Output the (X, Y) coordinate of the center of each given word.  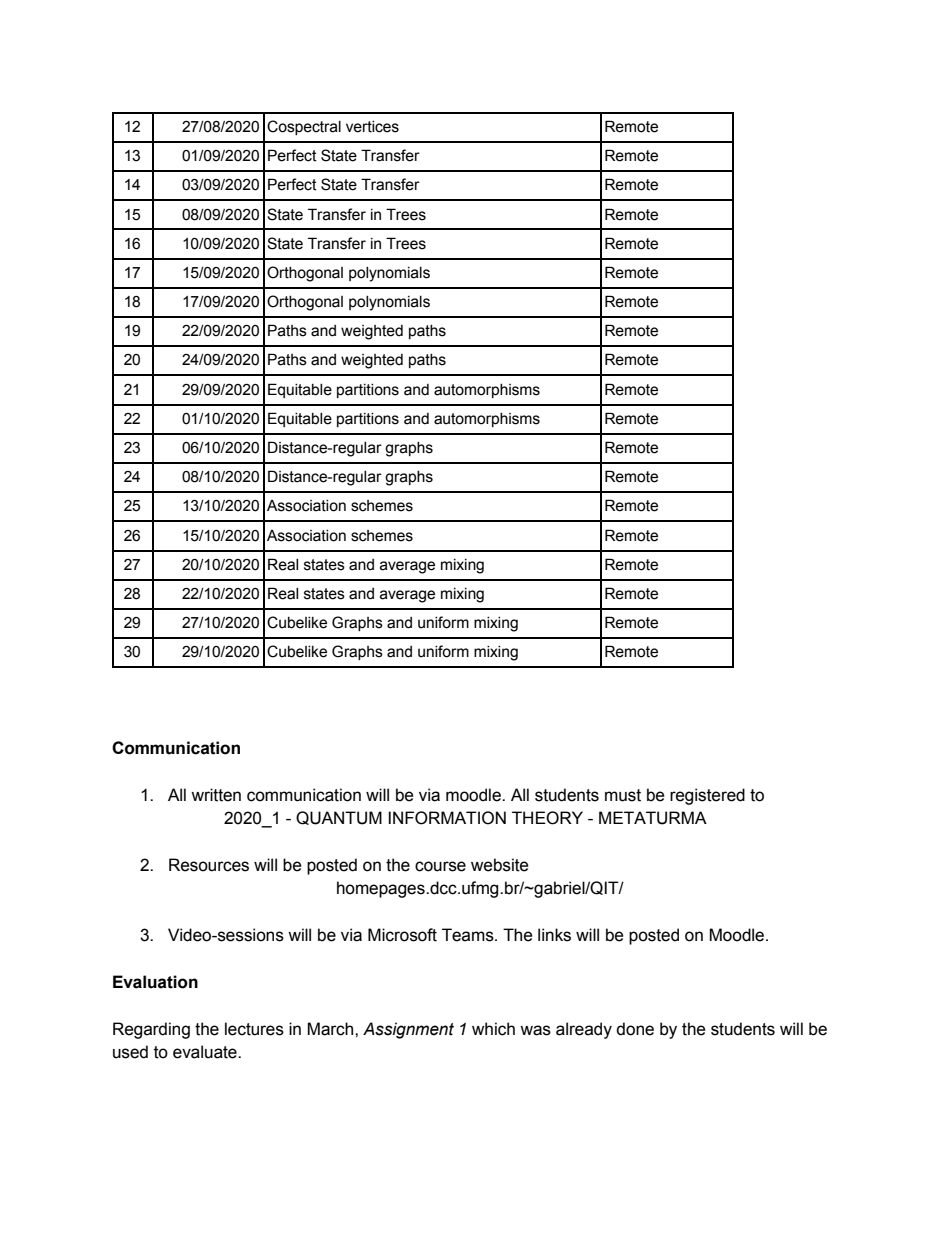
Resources (209, 865)
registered (707, 796)
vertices (372, 127)
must (623, 795)
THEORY (547, 818)
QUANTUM (339, 818)
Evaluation (155, 982)
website (500, 865)
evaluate (206, 1052)
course (440, 866)
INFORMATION (447, 818)
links (554, 935)
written (216, 795)
